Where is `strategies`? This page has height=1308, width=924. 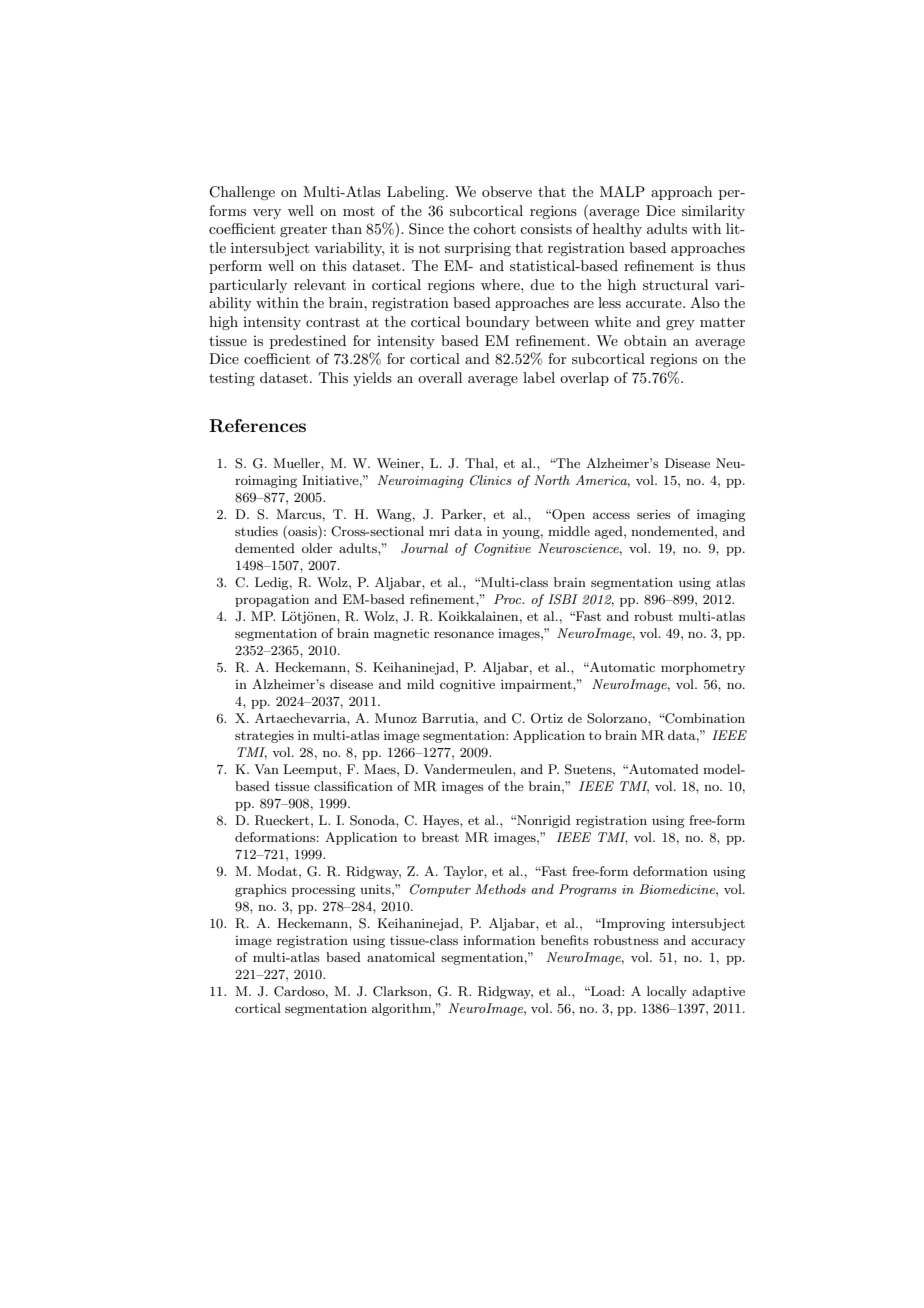
strategies is located at coordinates (264, 737).
